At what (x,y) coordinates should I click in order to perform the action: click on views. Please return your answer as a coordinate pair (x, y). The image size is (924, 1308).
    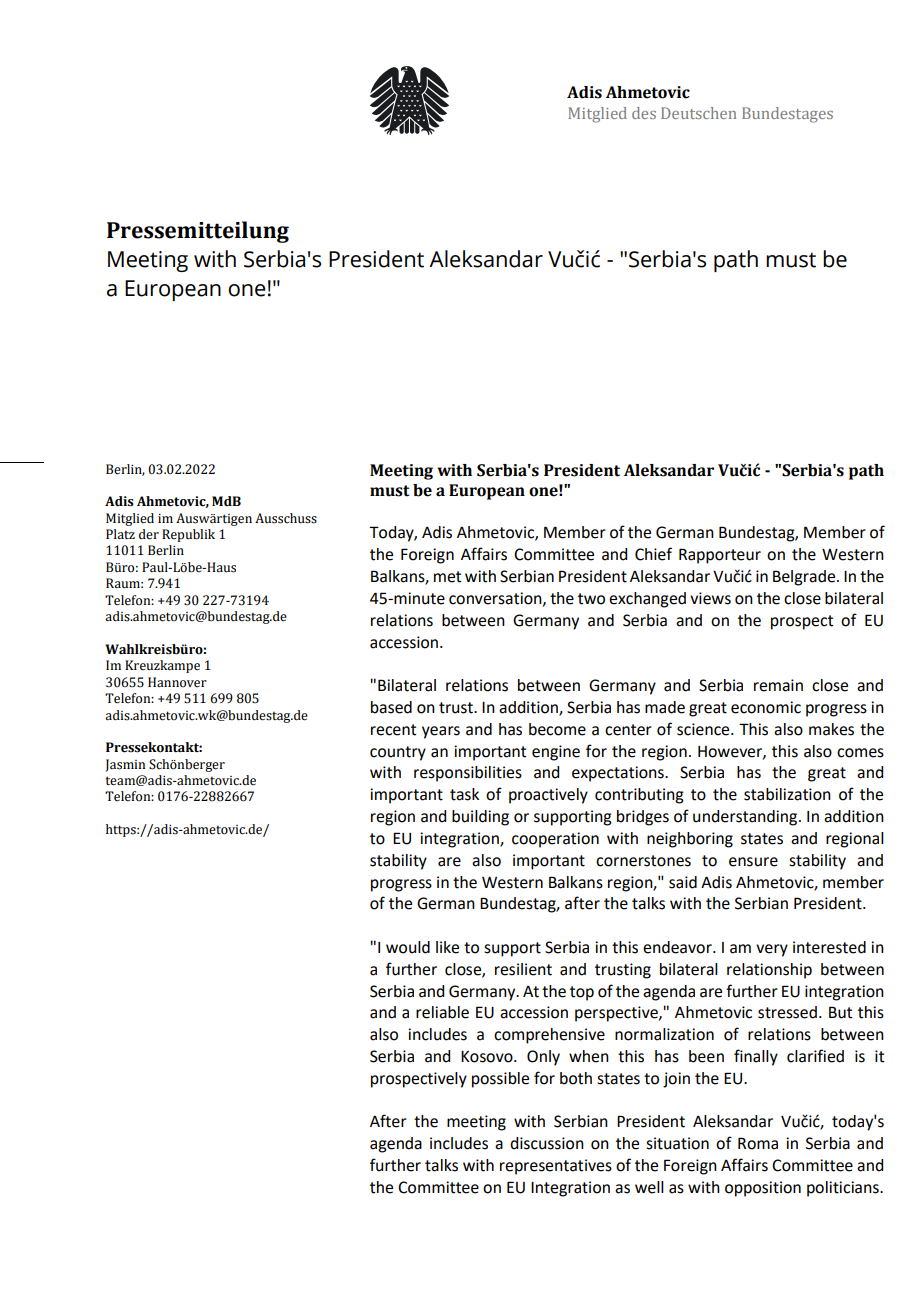
    Looking at the image, I should click on (710, 598).
